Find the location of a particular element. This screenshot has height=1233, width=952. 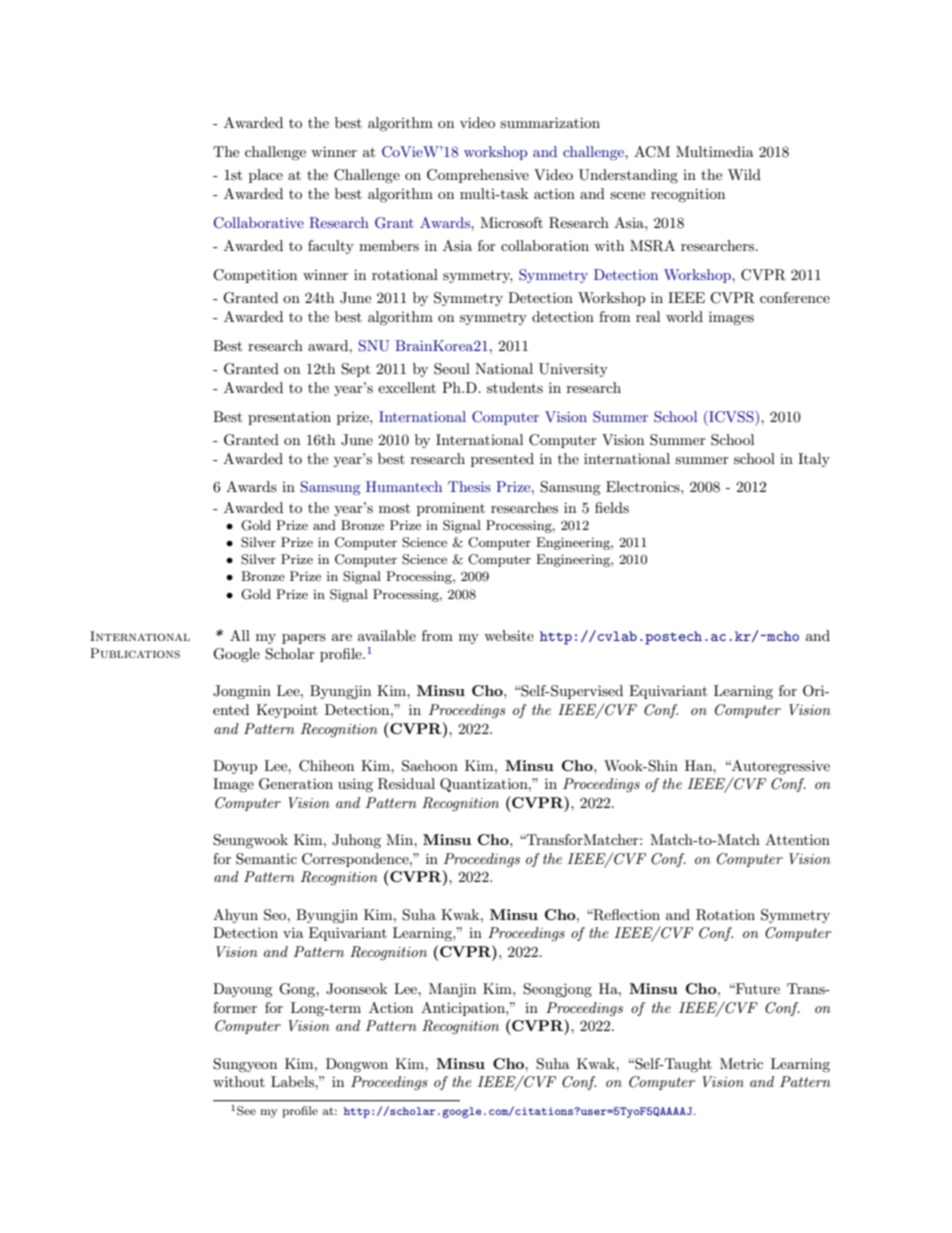

Metric is located at coordinates (741, 1063).
